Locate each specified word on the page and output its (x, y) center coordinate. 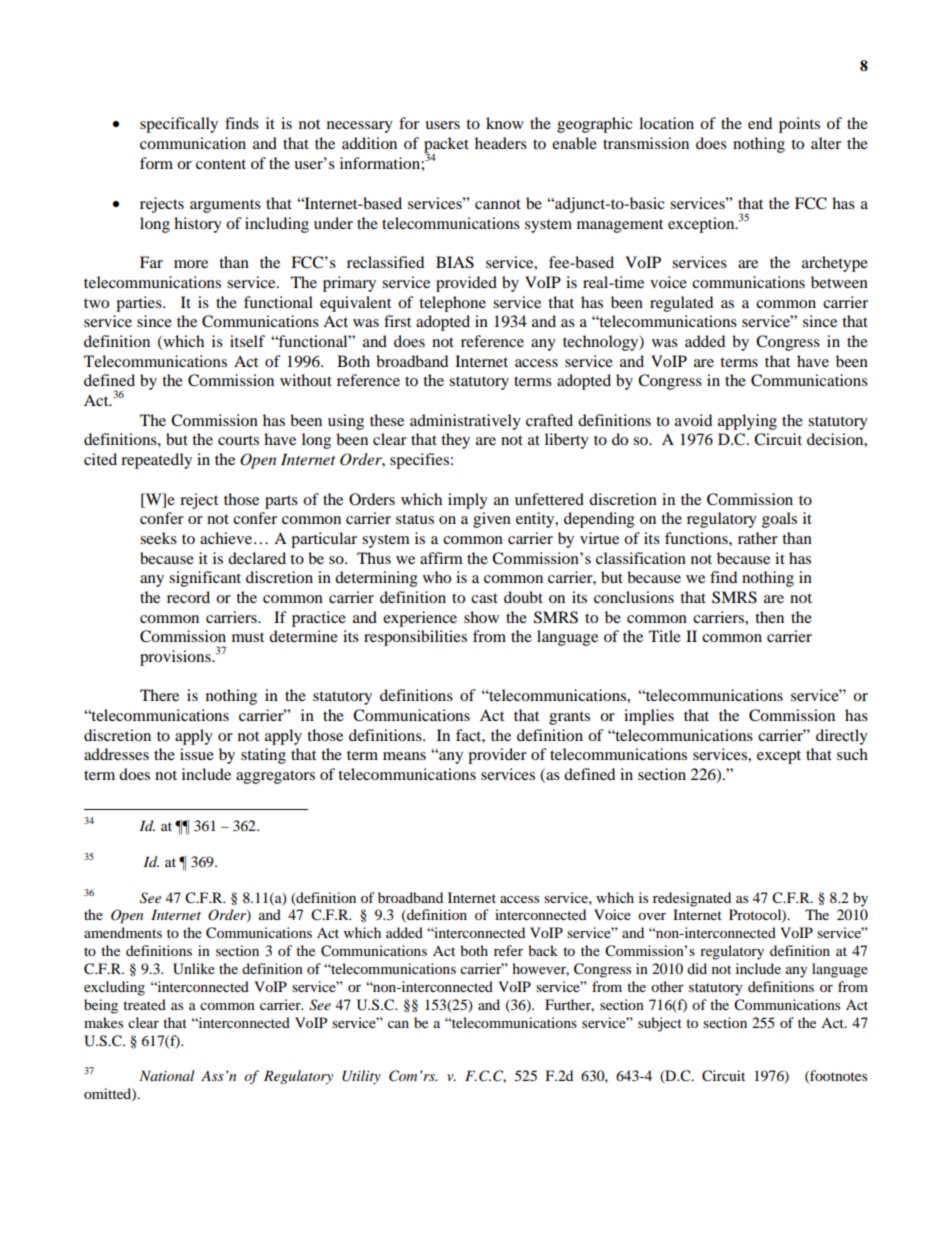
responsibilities (415, 638)
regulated (681, 304)
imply (468, 501)
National (167, 1075)
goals (779, 520)
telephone (452, 304)
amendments (123, 932)
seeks (158, 538)
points (799, 125)
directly (842, 737)
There (159, 695)
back (543, 950)
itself (247, 341)
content (221, 164)
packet (446, 146)
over (652, 916)
